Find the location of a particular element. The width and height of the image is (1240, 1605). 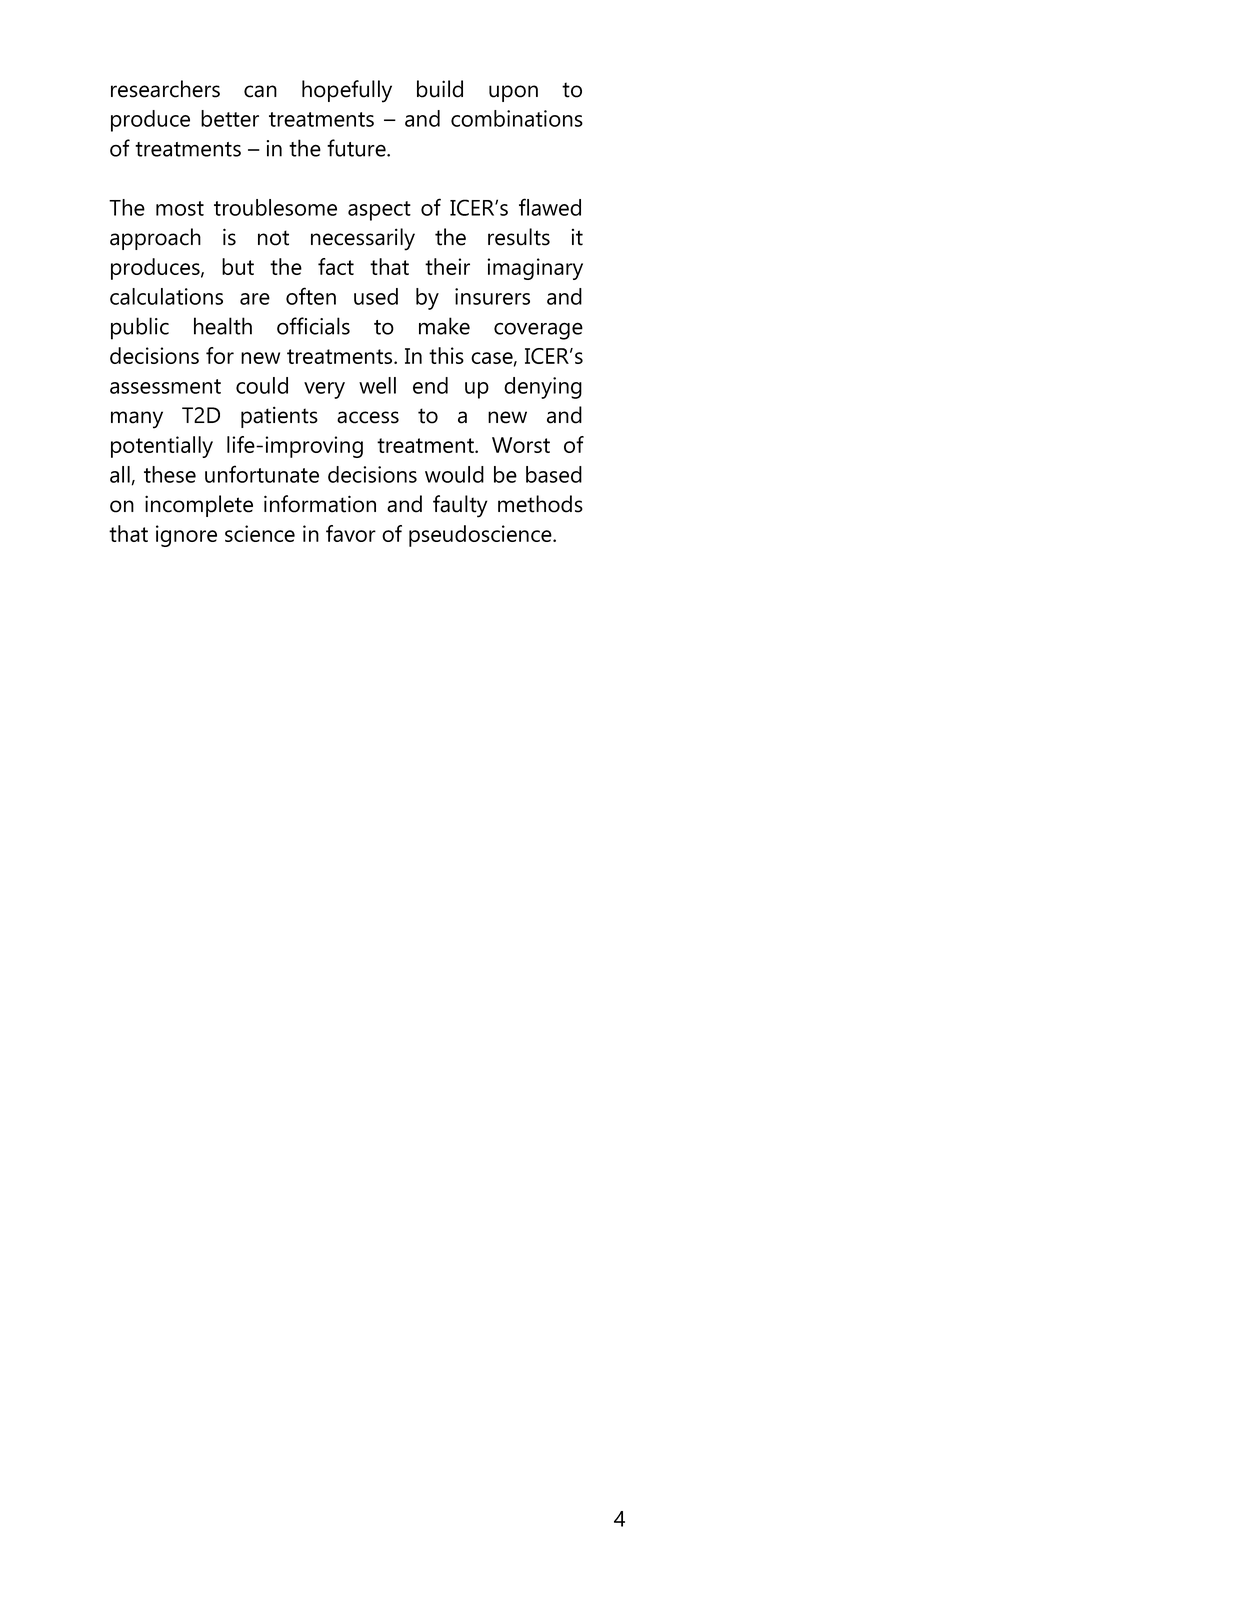

aspect is located at coordinates (379, 211).
